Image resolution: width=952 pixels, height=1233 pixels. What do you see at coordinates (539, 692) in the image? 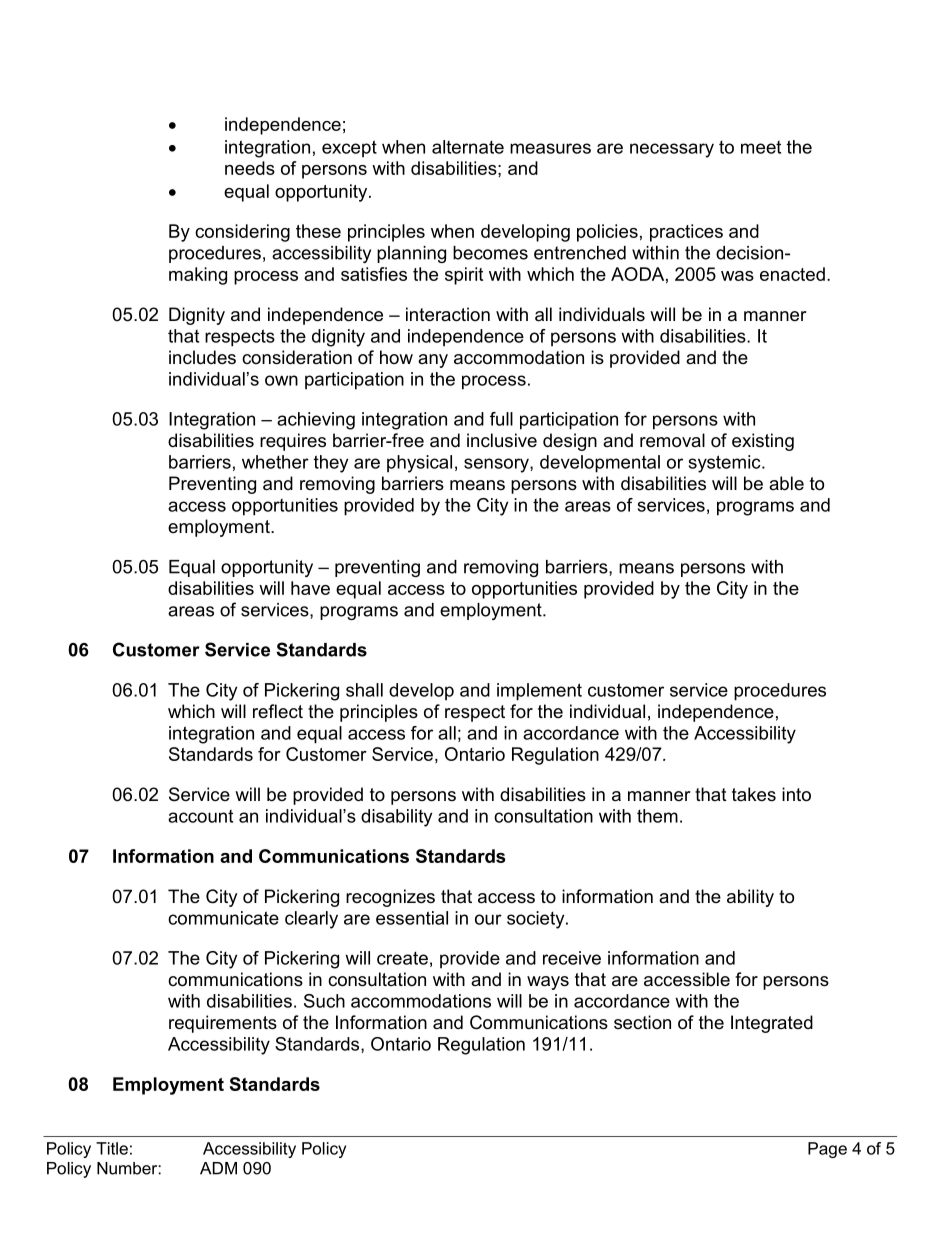
I see `implement` at bounding box center [539, 692].
